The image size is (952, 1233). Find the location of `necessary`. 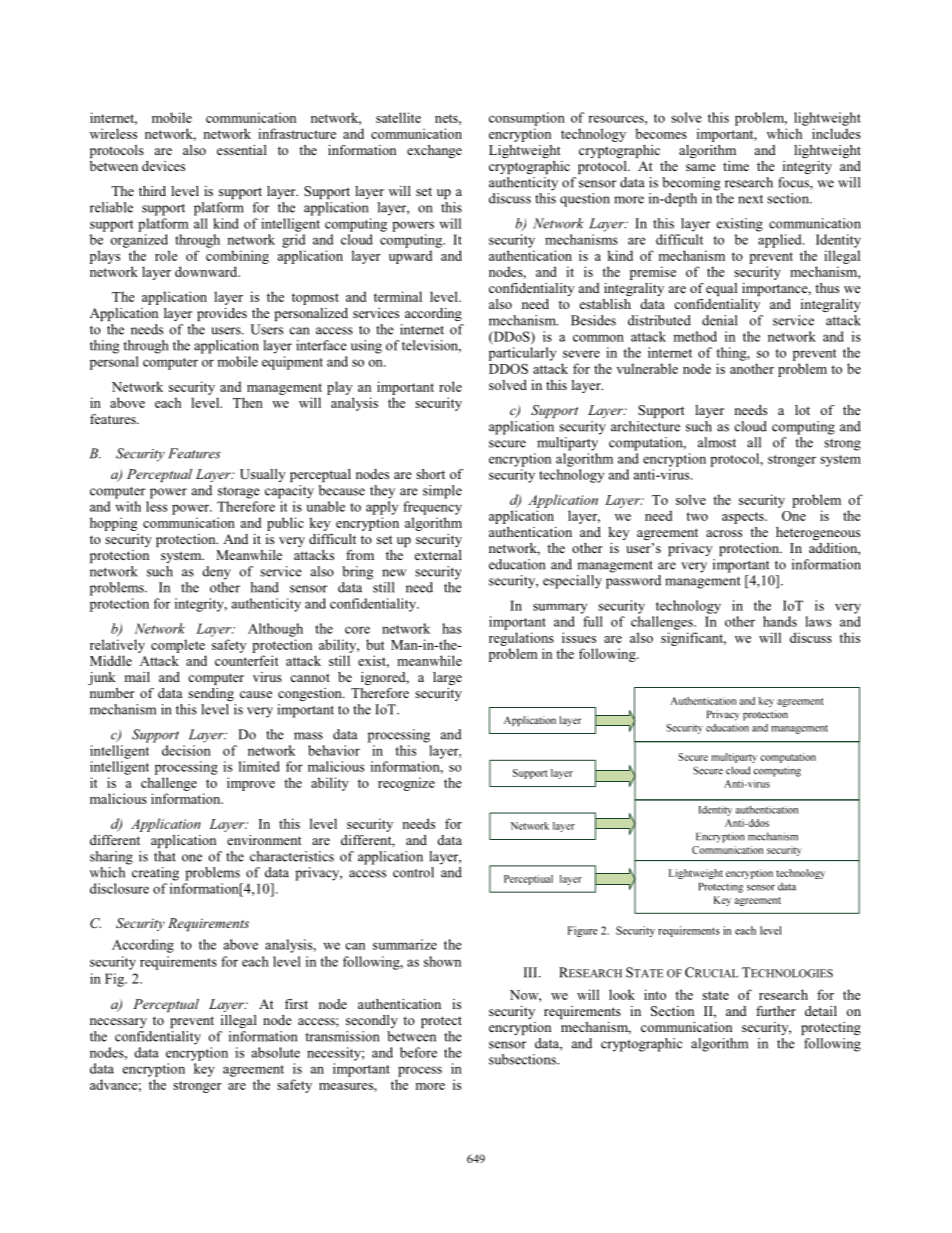

necessary is located at coordinates (118, 1023).
